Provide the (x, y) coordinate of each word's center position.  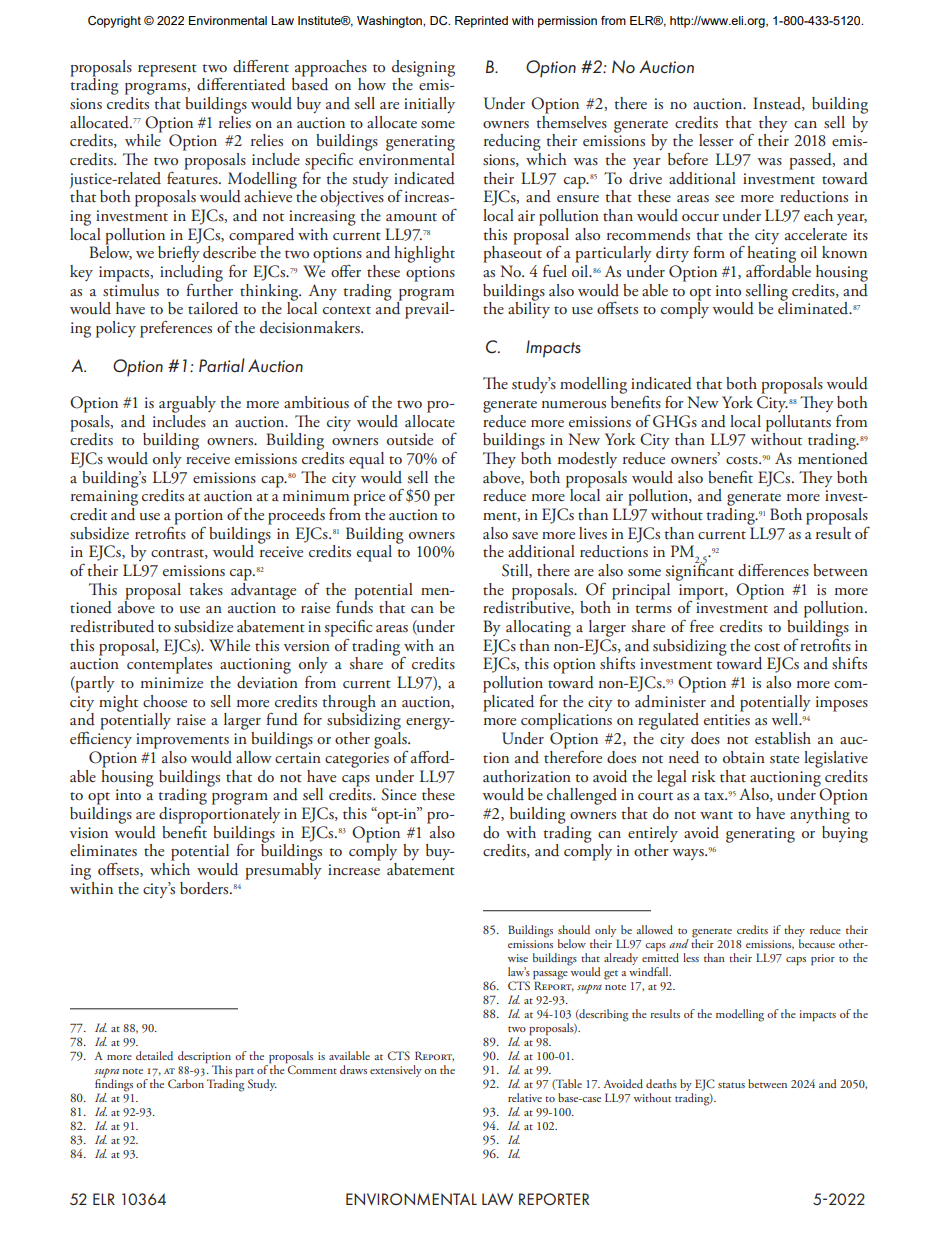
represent (167, 70)
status (731, 1085)
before (688, 159)
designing (423, 69)
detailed (154, 1055)
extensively (396, 1071)
